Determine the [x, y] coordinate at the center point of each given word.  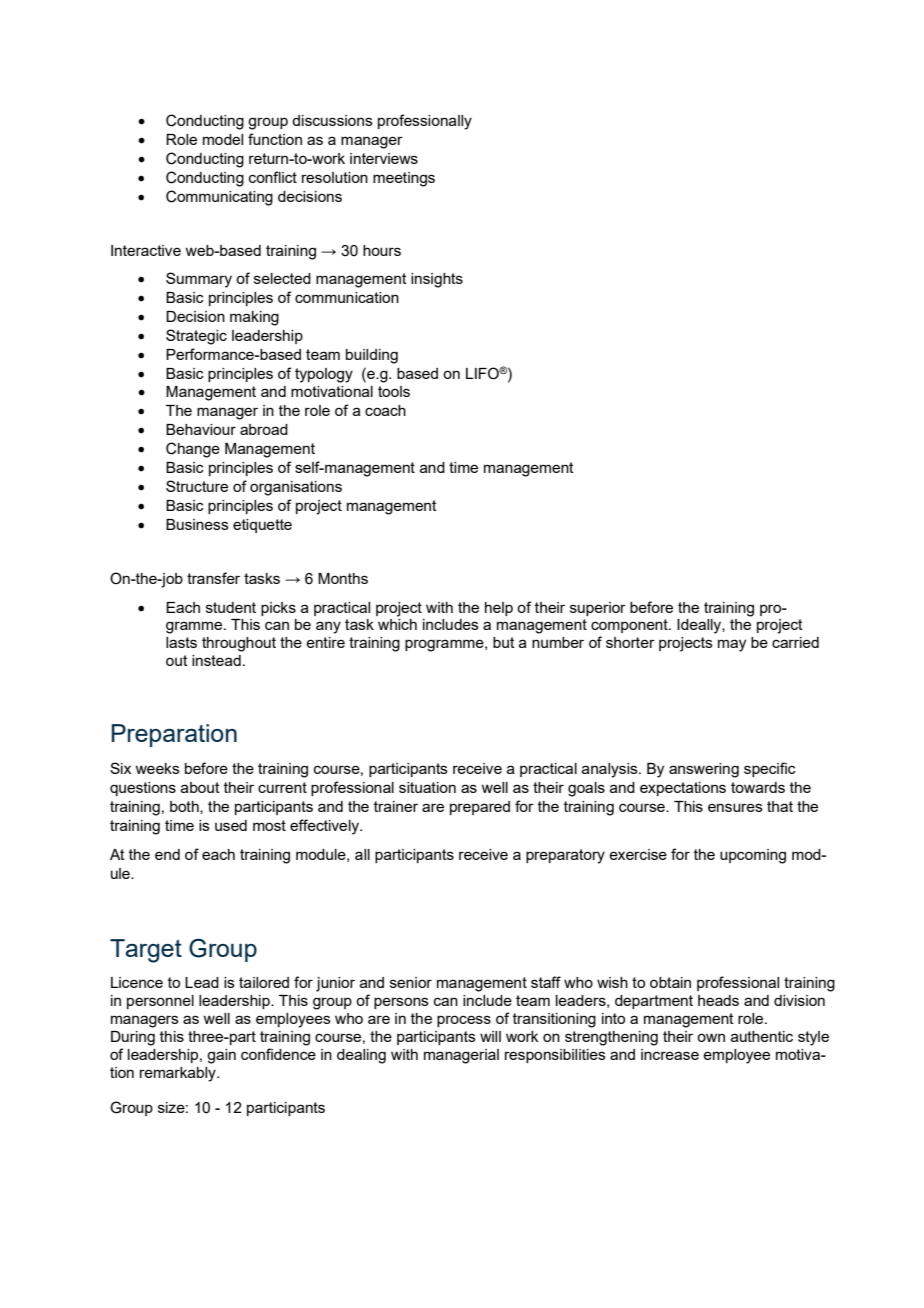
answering [704, 770]
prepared [480, 808]
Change [193, 450]
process [464, 1021]
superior [598, 609]
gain [221, 1056]
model [223, 139]
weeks [157, 768]
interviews [384, 158]
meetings [404, 179]
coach [385, 410]
